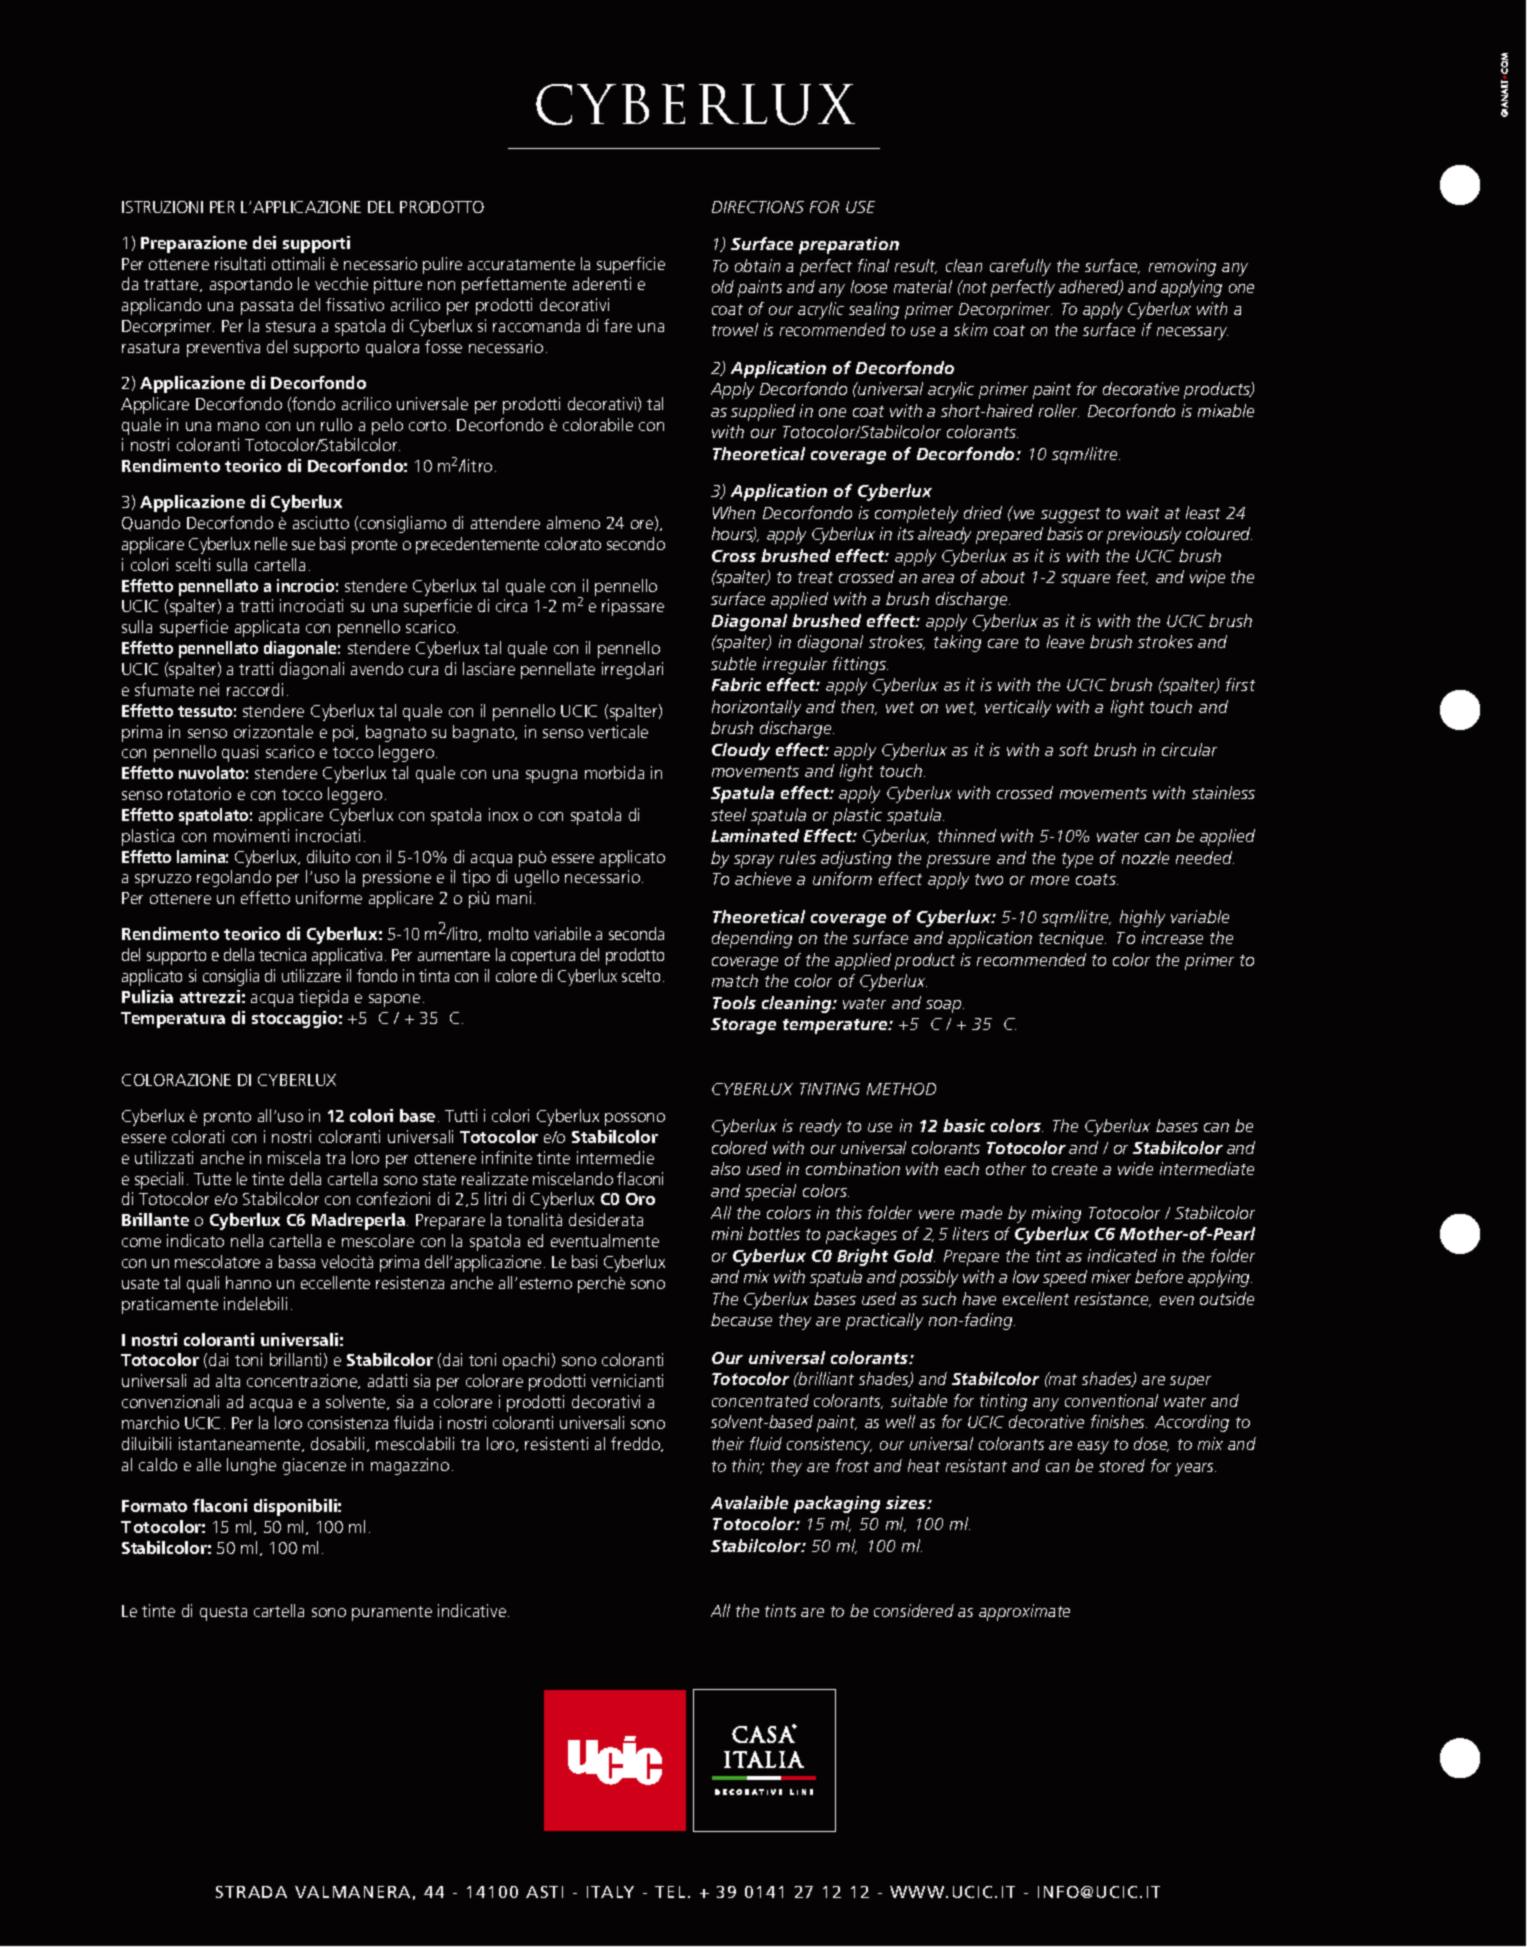 The height and width of the document is (1947, 1527). Describe the element at coordinates (1093, 1447) in the document. I see `easy` at that location.
